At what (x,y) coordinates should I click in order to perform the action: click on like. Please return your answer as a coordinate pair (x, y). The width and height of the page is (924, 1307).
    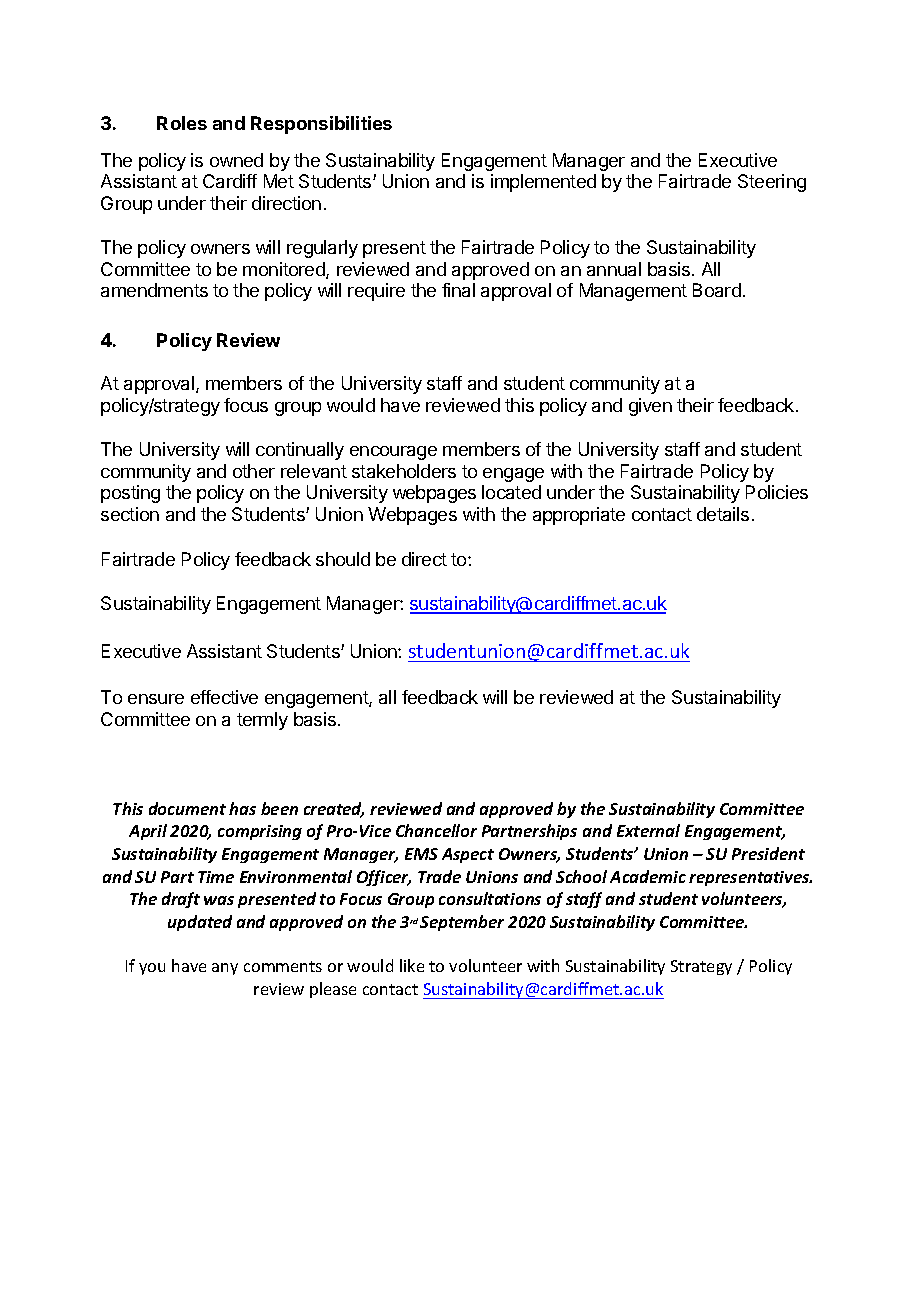
    Looking at the image, I should click on (412, 965).
